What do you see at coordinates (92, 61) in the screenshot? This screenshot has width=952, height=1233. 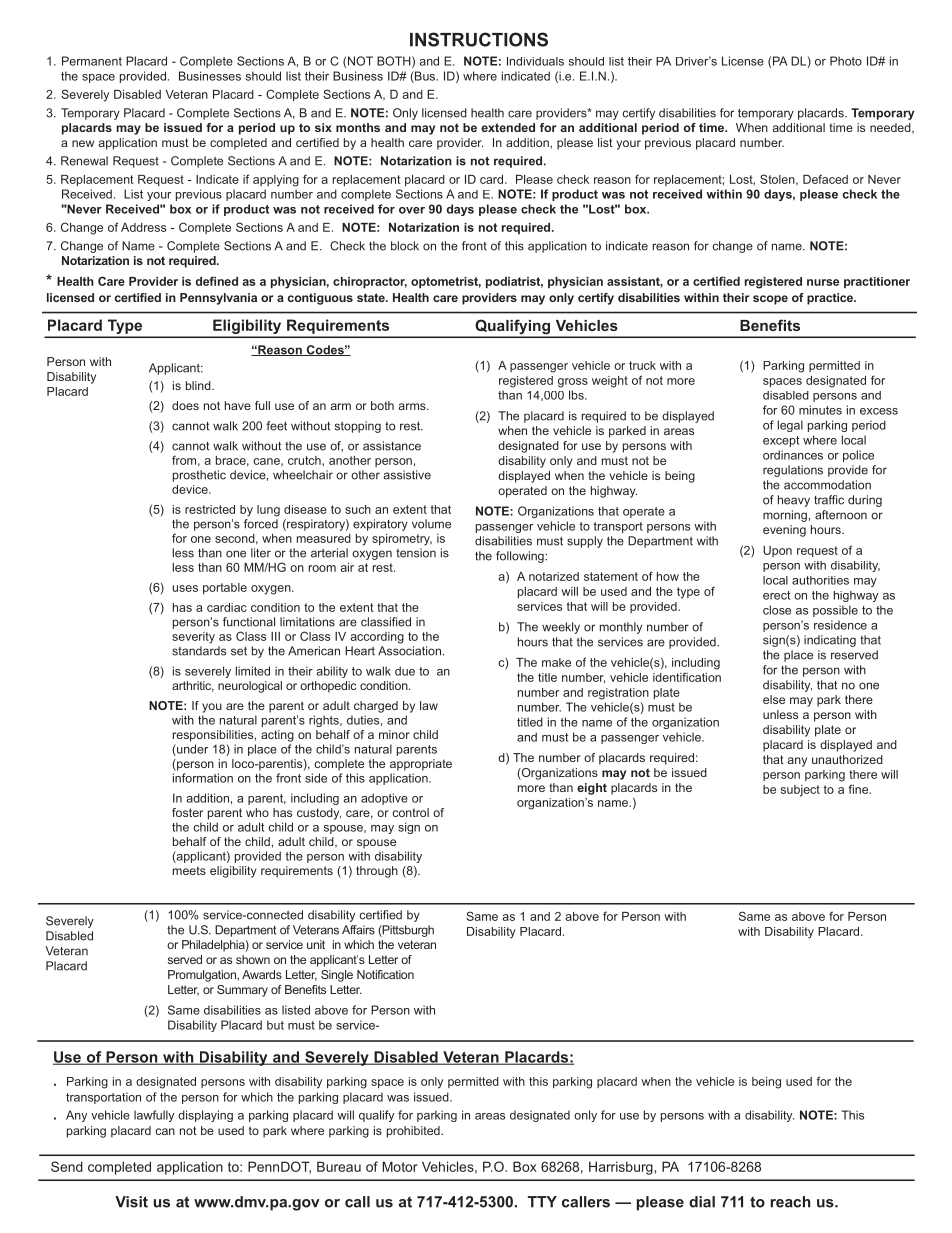 I see `Permanent` at bounding box center [92, 61].
